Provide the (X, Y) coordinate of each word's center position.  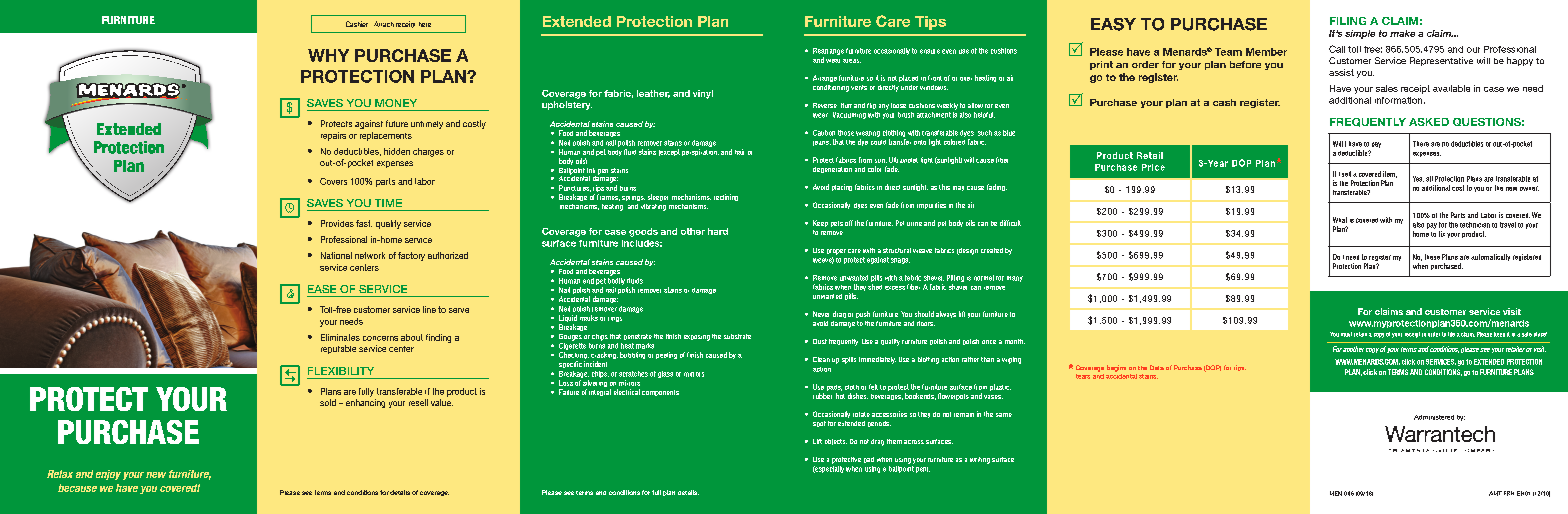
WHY (328, 55)
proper (836, 252)
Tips (930, 23)
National (336, 255)
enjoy (108, 475)
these (1432, 257)
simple (1360, 34)
